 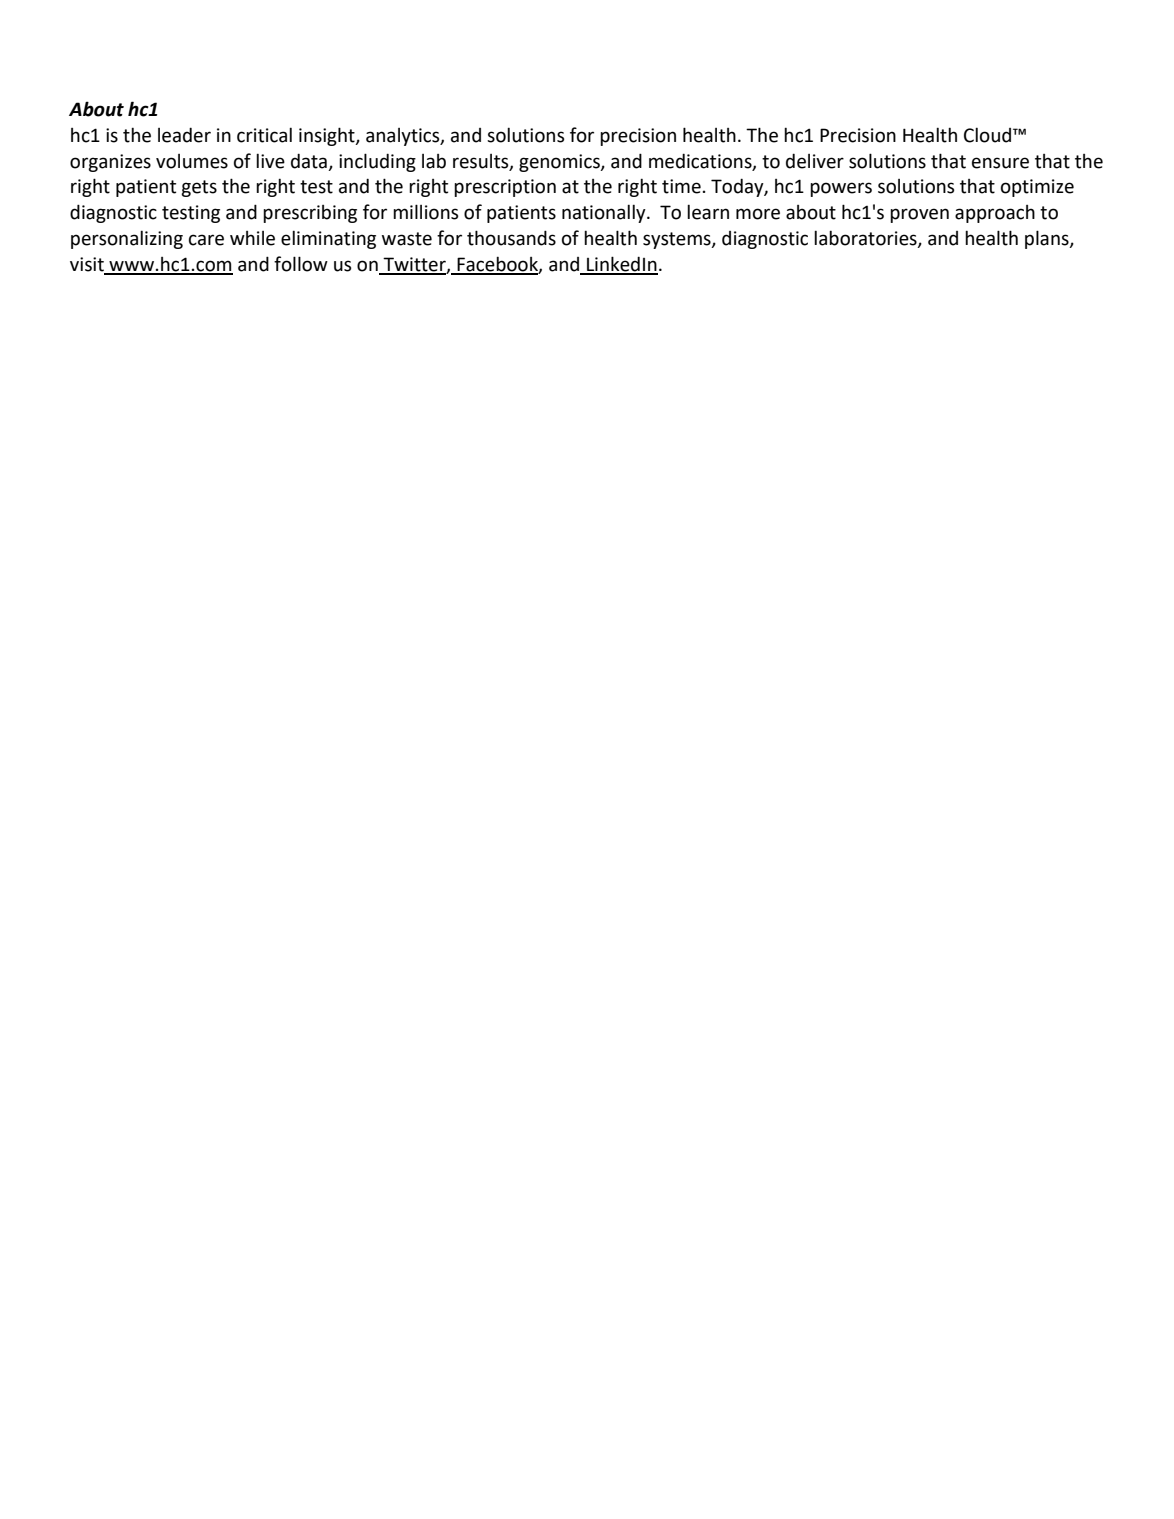 I want to click on thousands, so click(x=511, y=238).
